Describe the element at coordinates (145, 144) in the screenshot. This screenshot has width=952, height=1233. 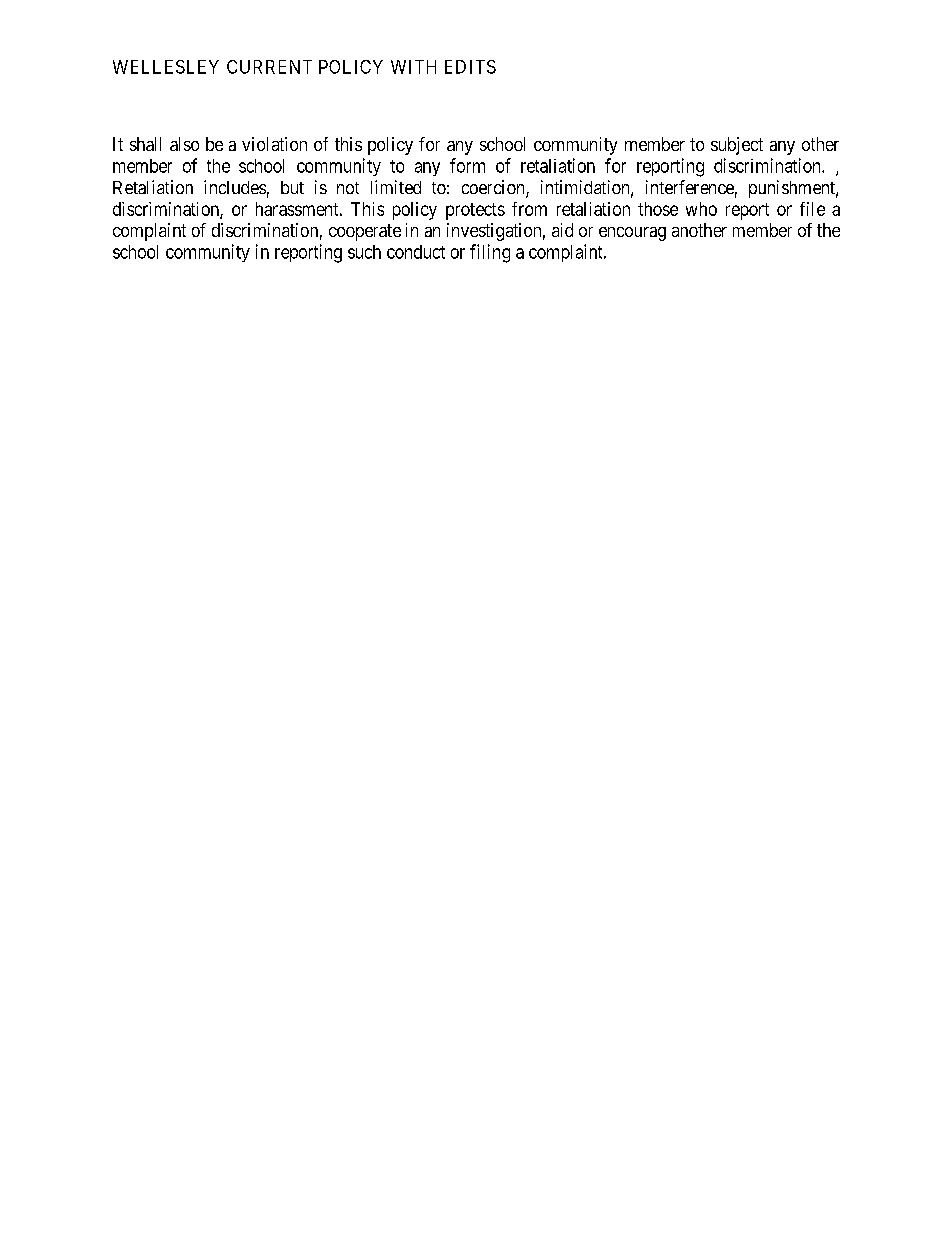
I see `shall` at that location.
